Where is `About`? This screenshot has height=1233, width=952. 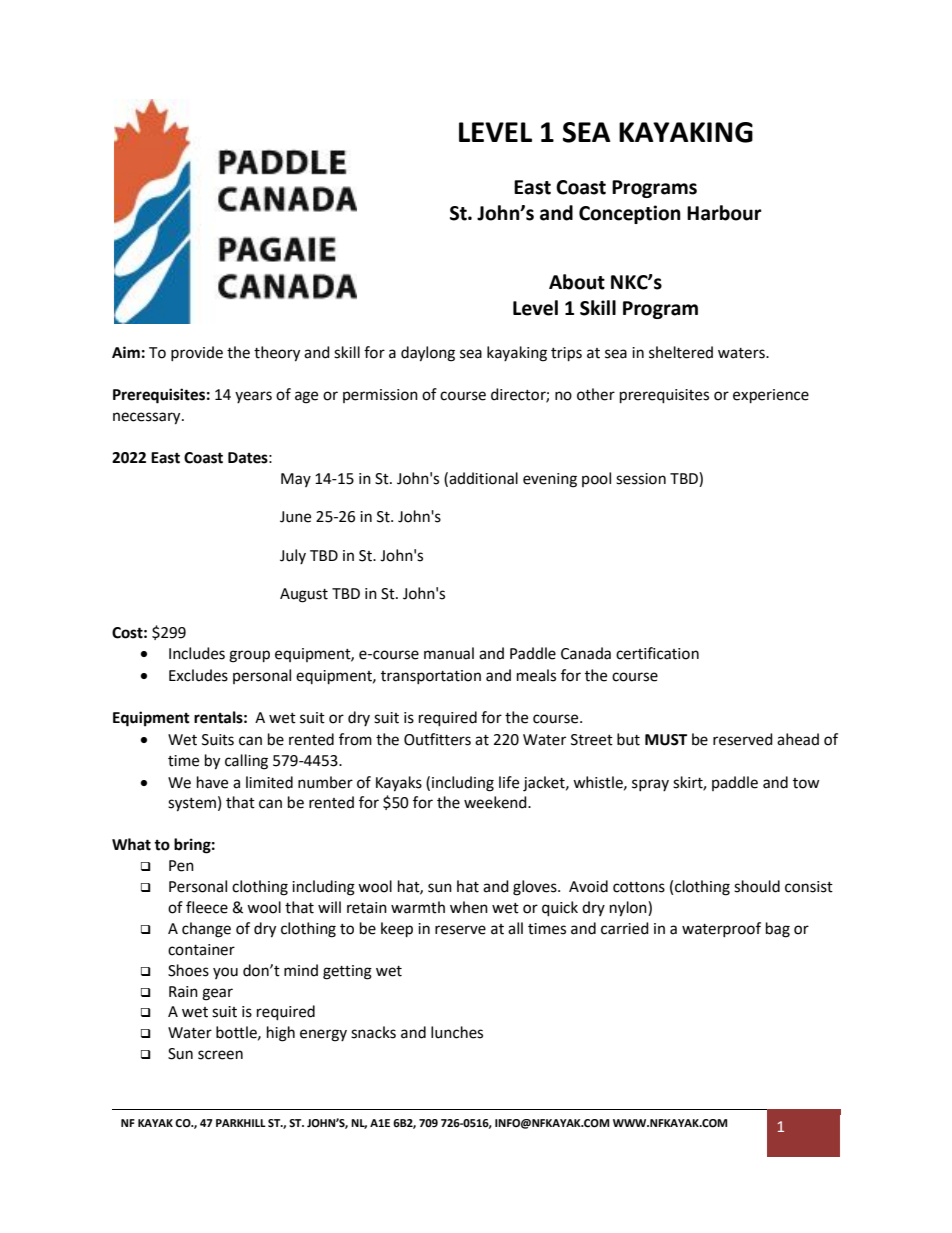 About is located at coordinates (577, 282).
